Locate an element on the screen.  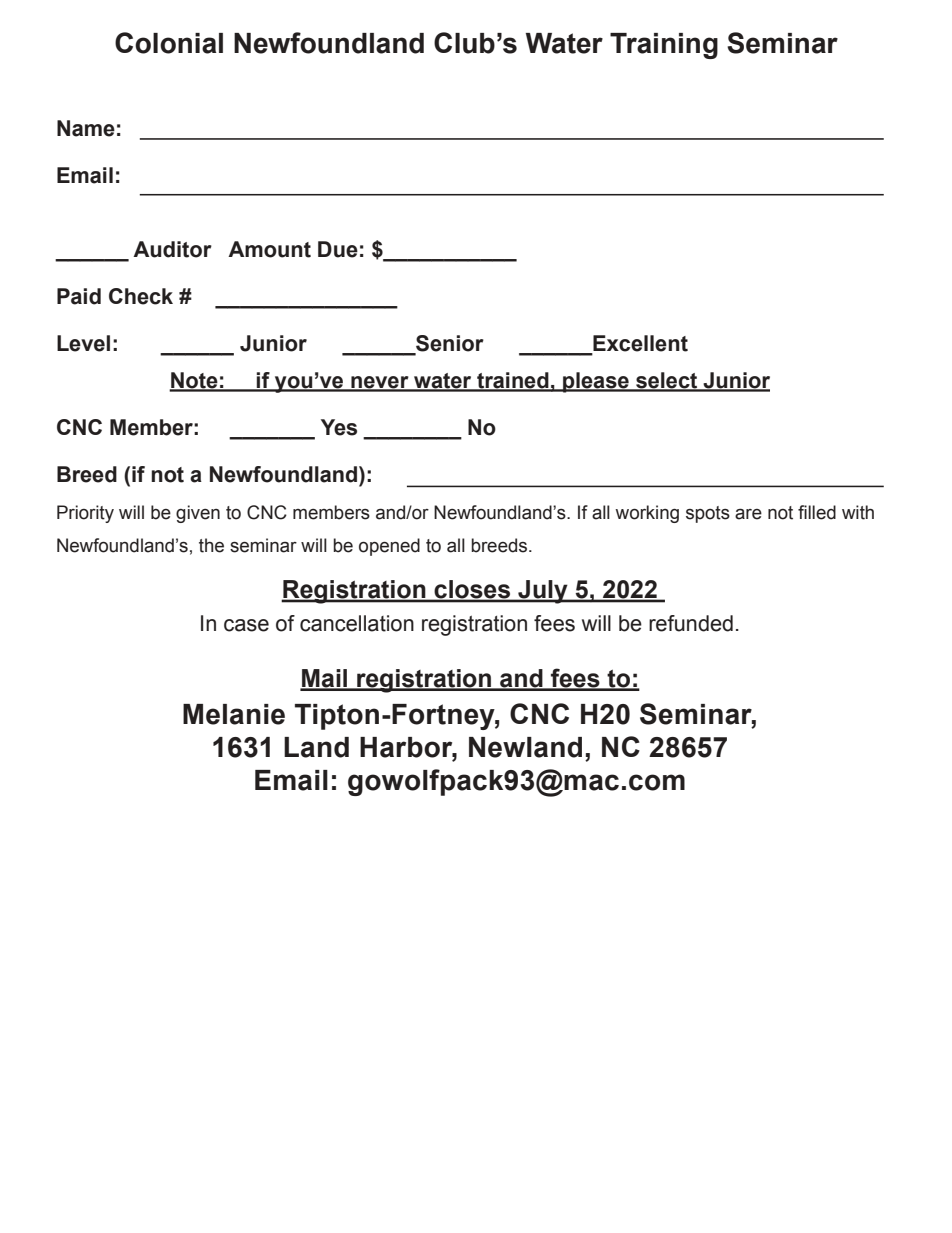
are is located at coordinates (748, 514).
